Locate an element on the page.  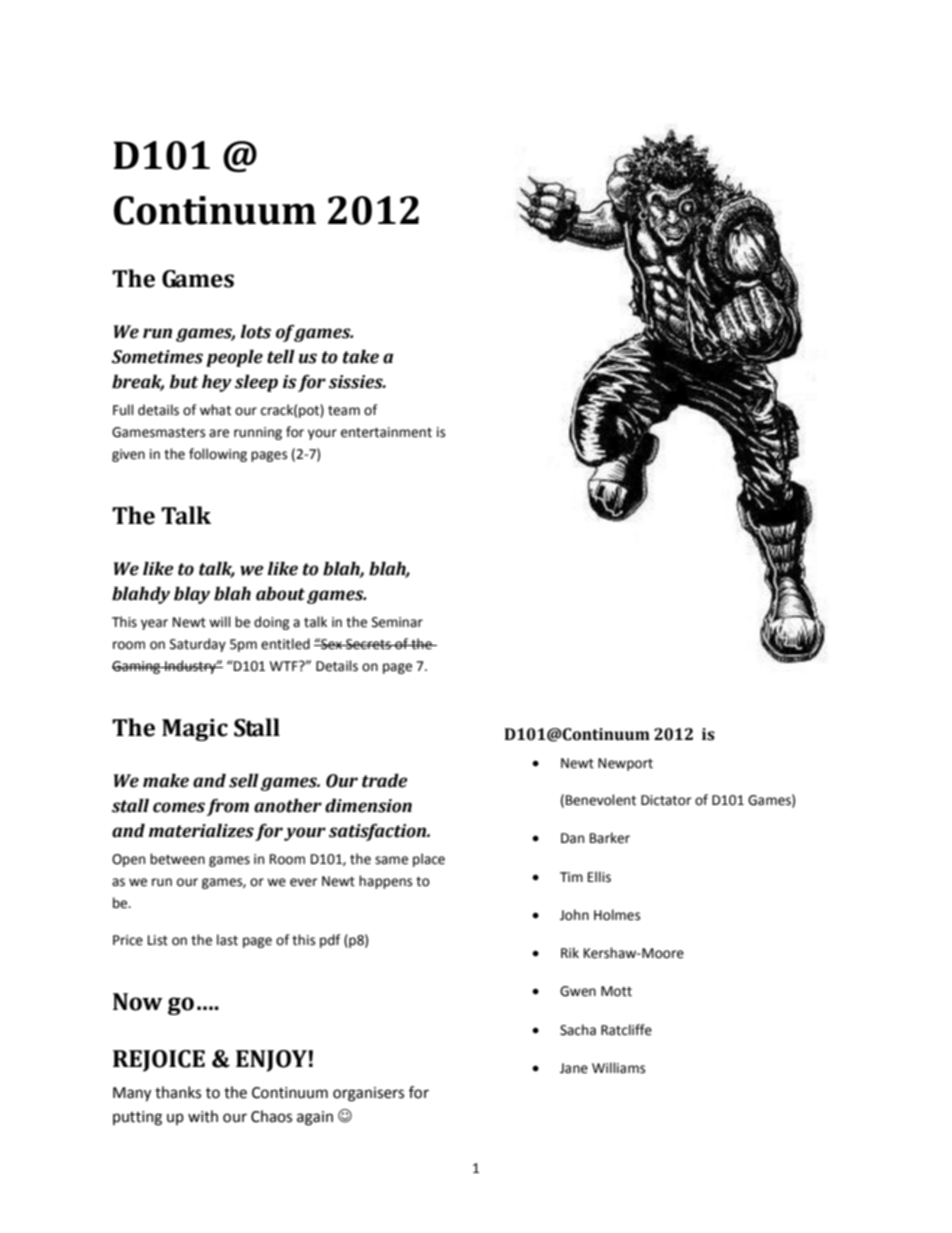
organisers is located at coordinates (368, 1094).
